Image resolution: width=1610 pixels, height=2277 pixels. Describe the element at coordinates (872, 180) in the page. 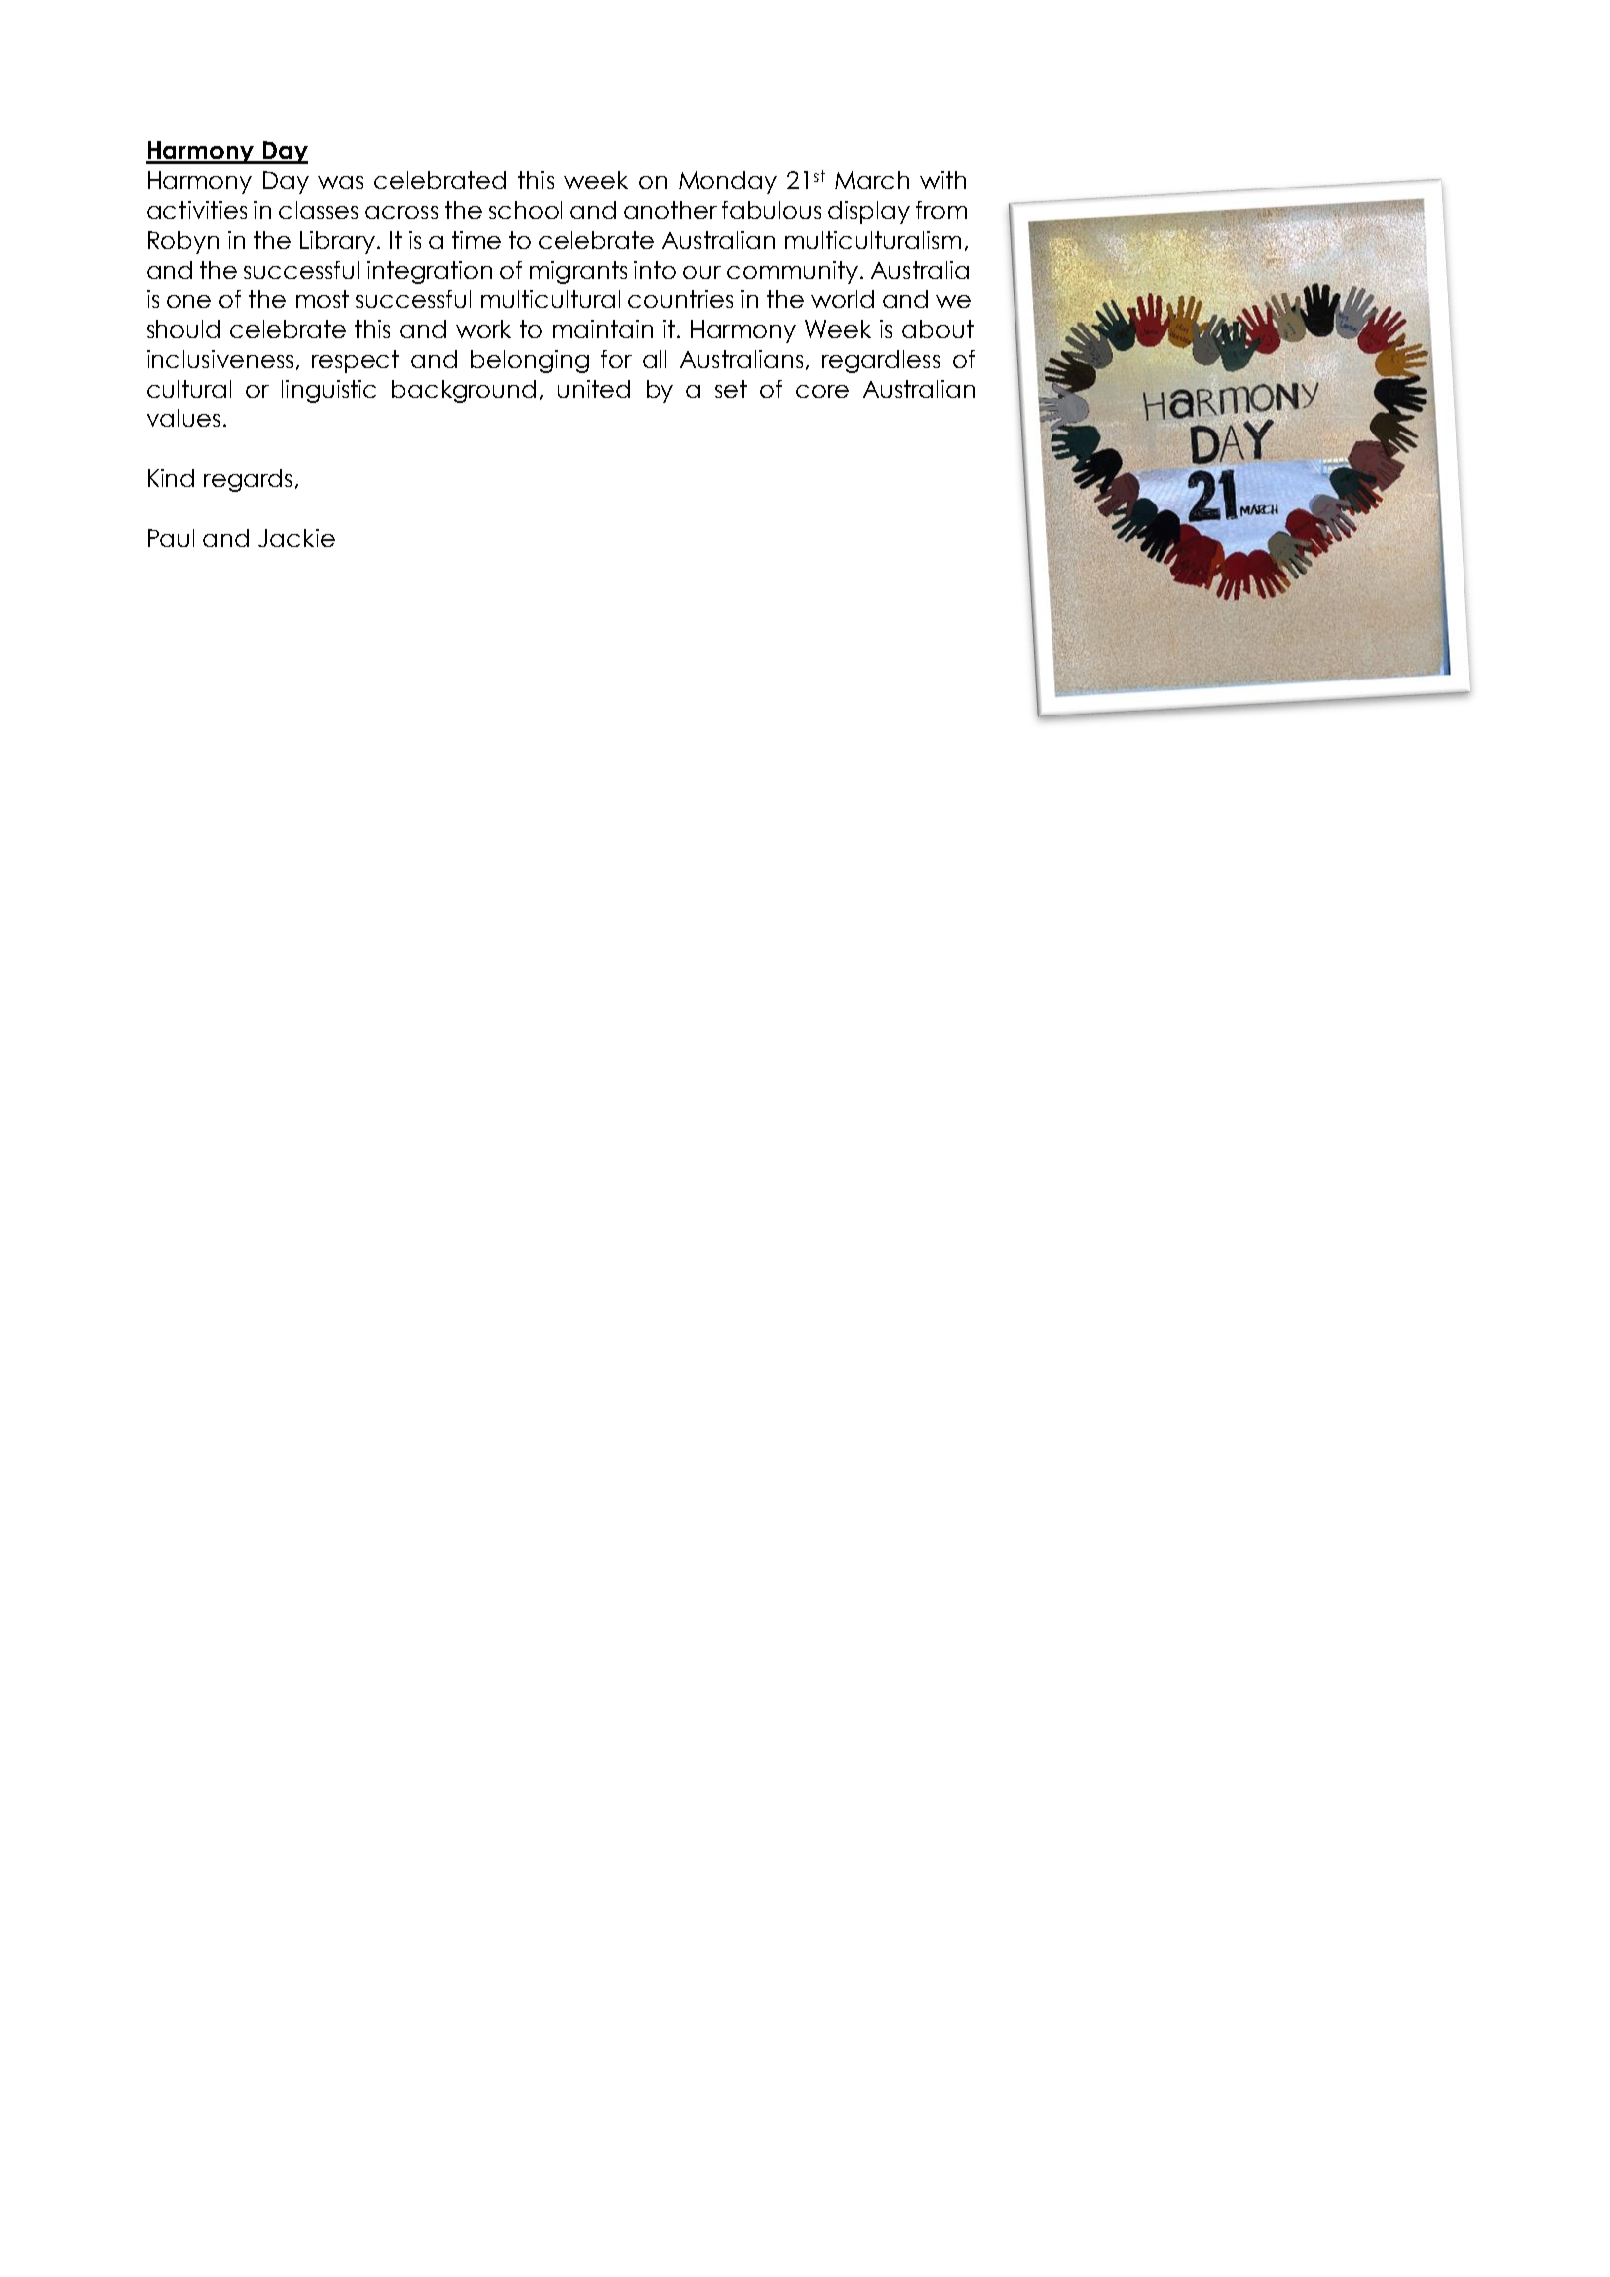

I see `March` at that location.
